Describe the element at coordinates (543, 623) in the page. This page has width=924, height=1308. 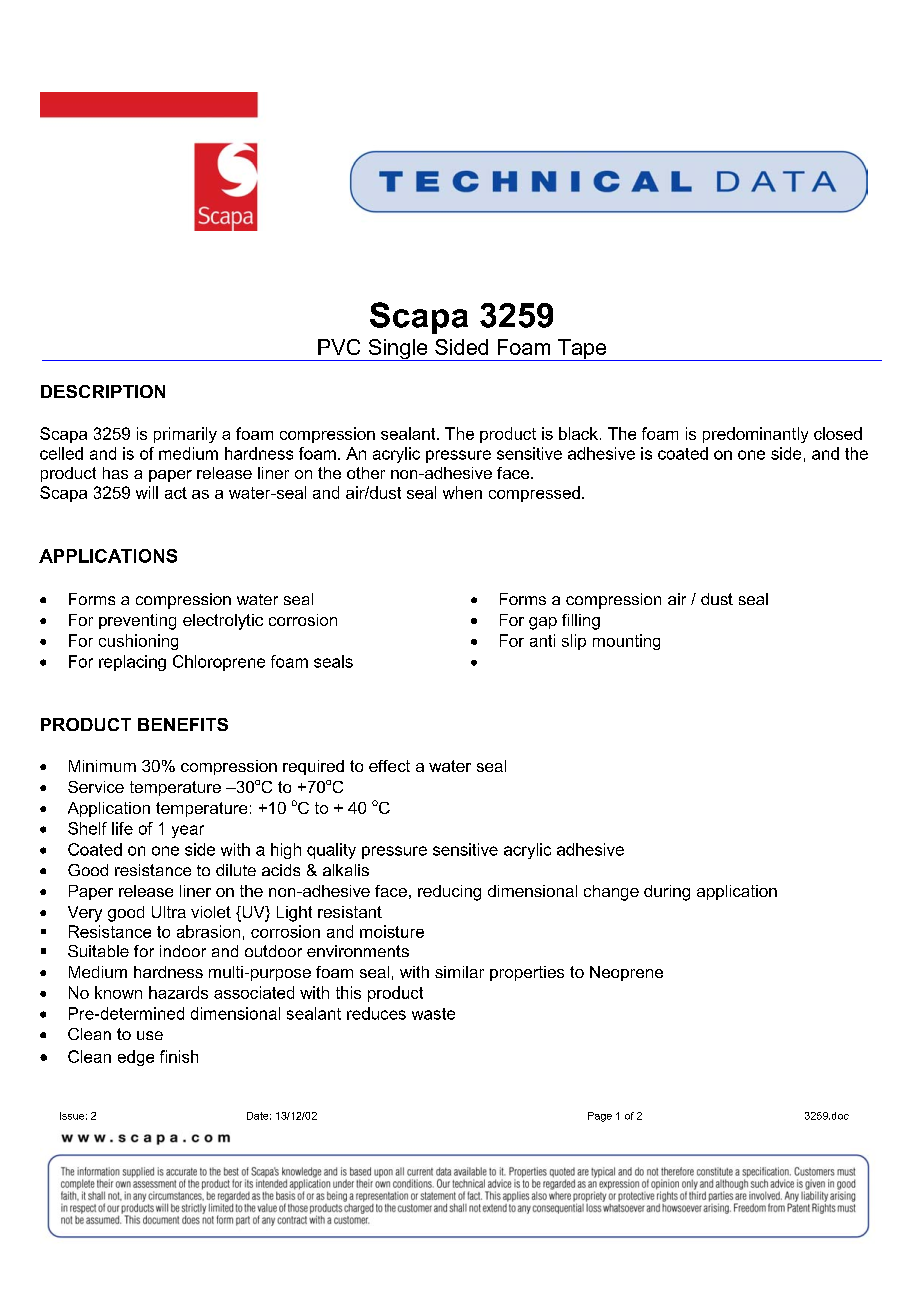
I see `gap` at that location.
